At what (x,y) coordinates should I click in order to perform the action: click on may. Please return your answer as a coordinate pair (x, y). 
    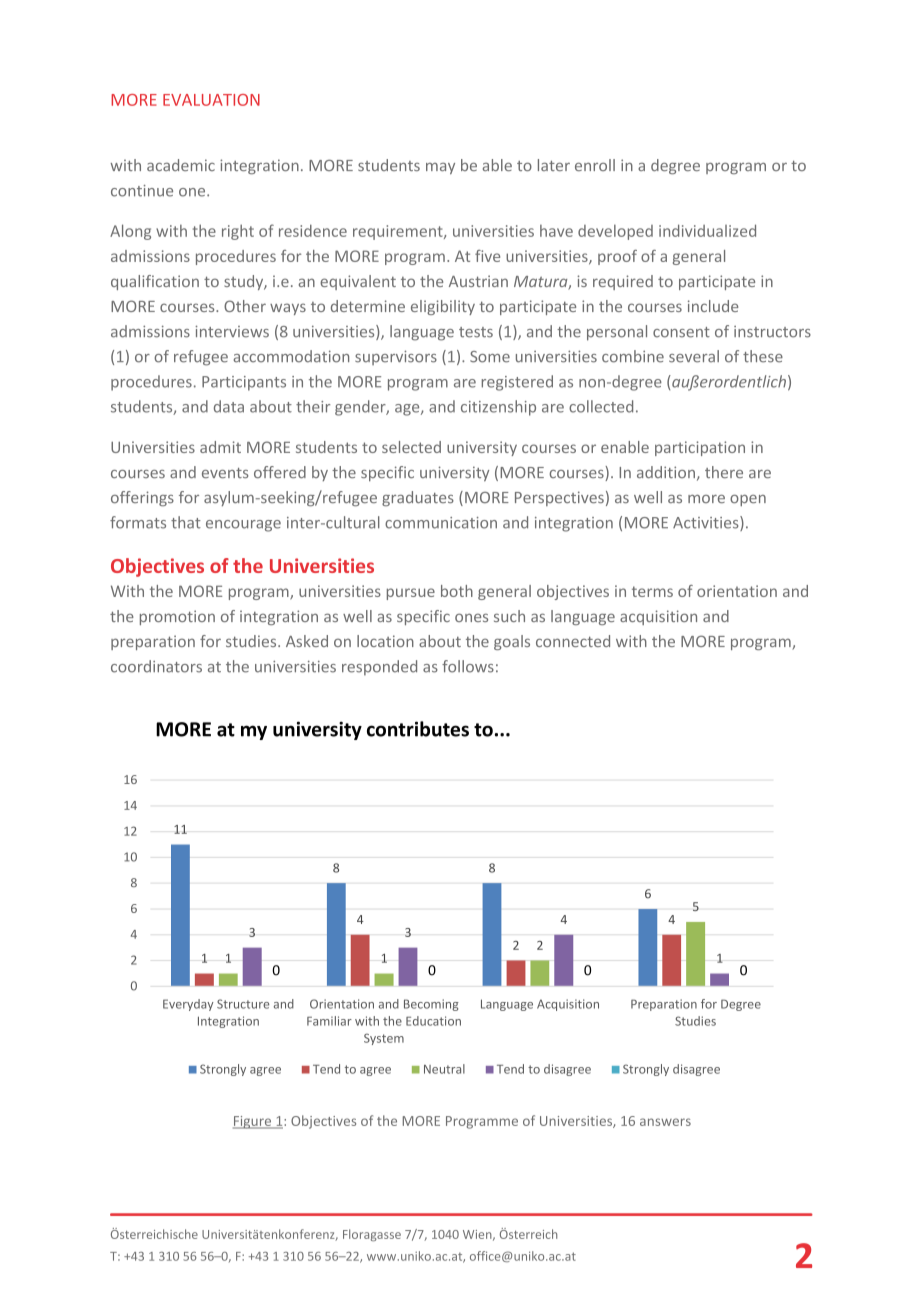
    Looking at the image, I should click on (440, 168).
